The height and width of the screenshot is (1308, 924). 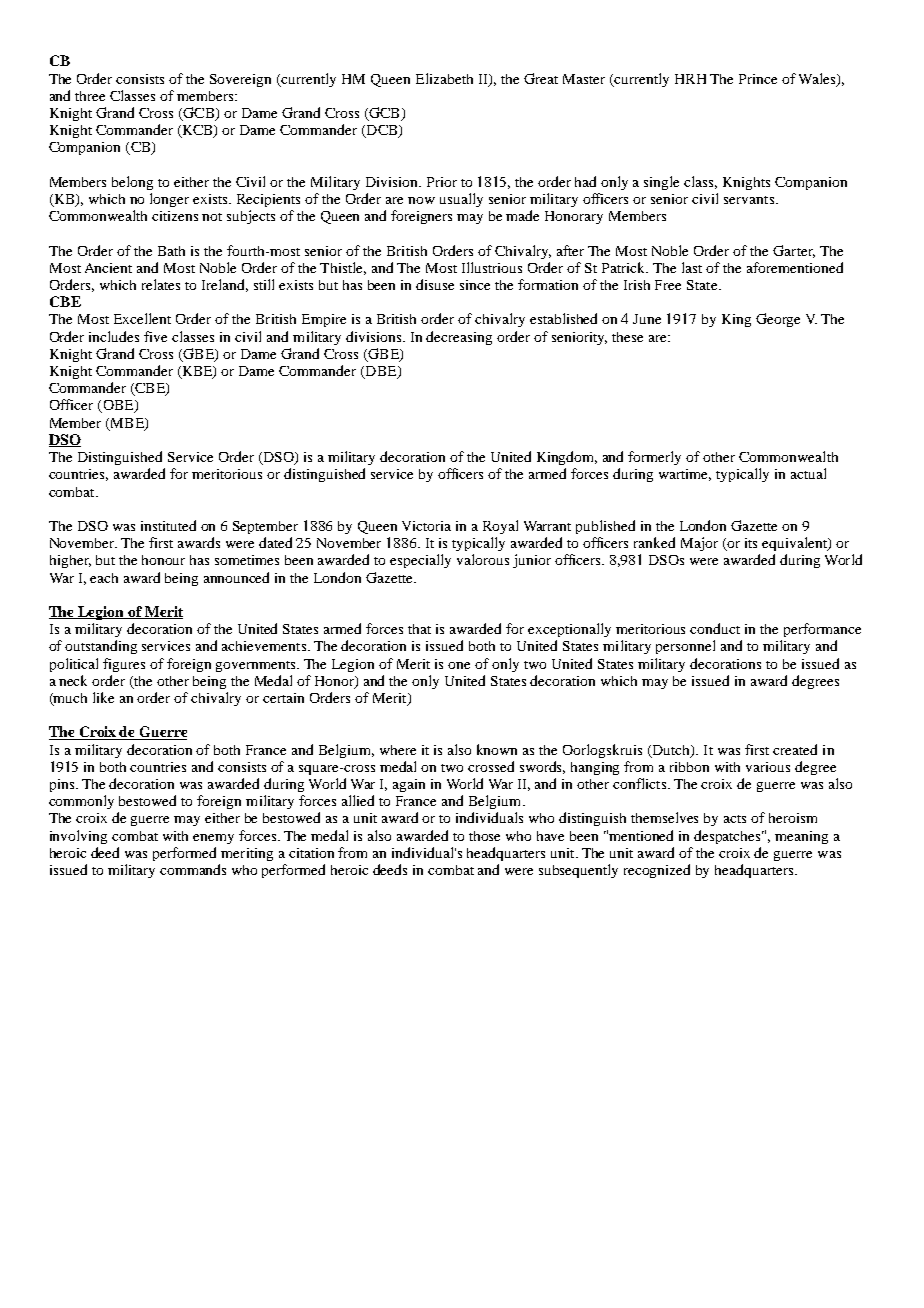 What do you see at coordinates (155, 336) in the screenshot?
I see `five` at bounding box center [155, 336].
